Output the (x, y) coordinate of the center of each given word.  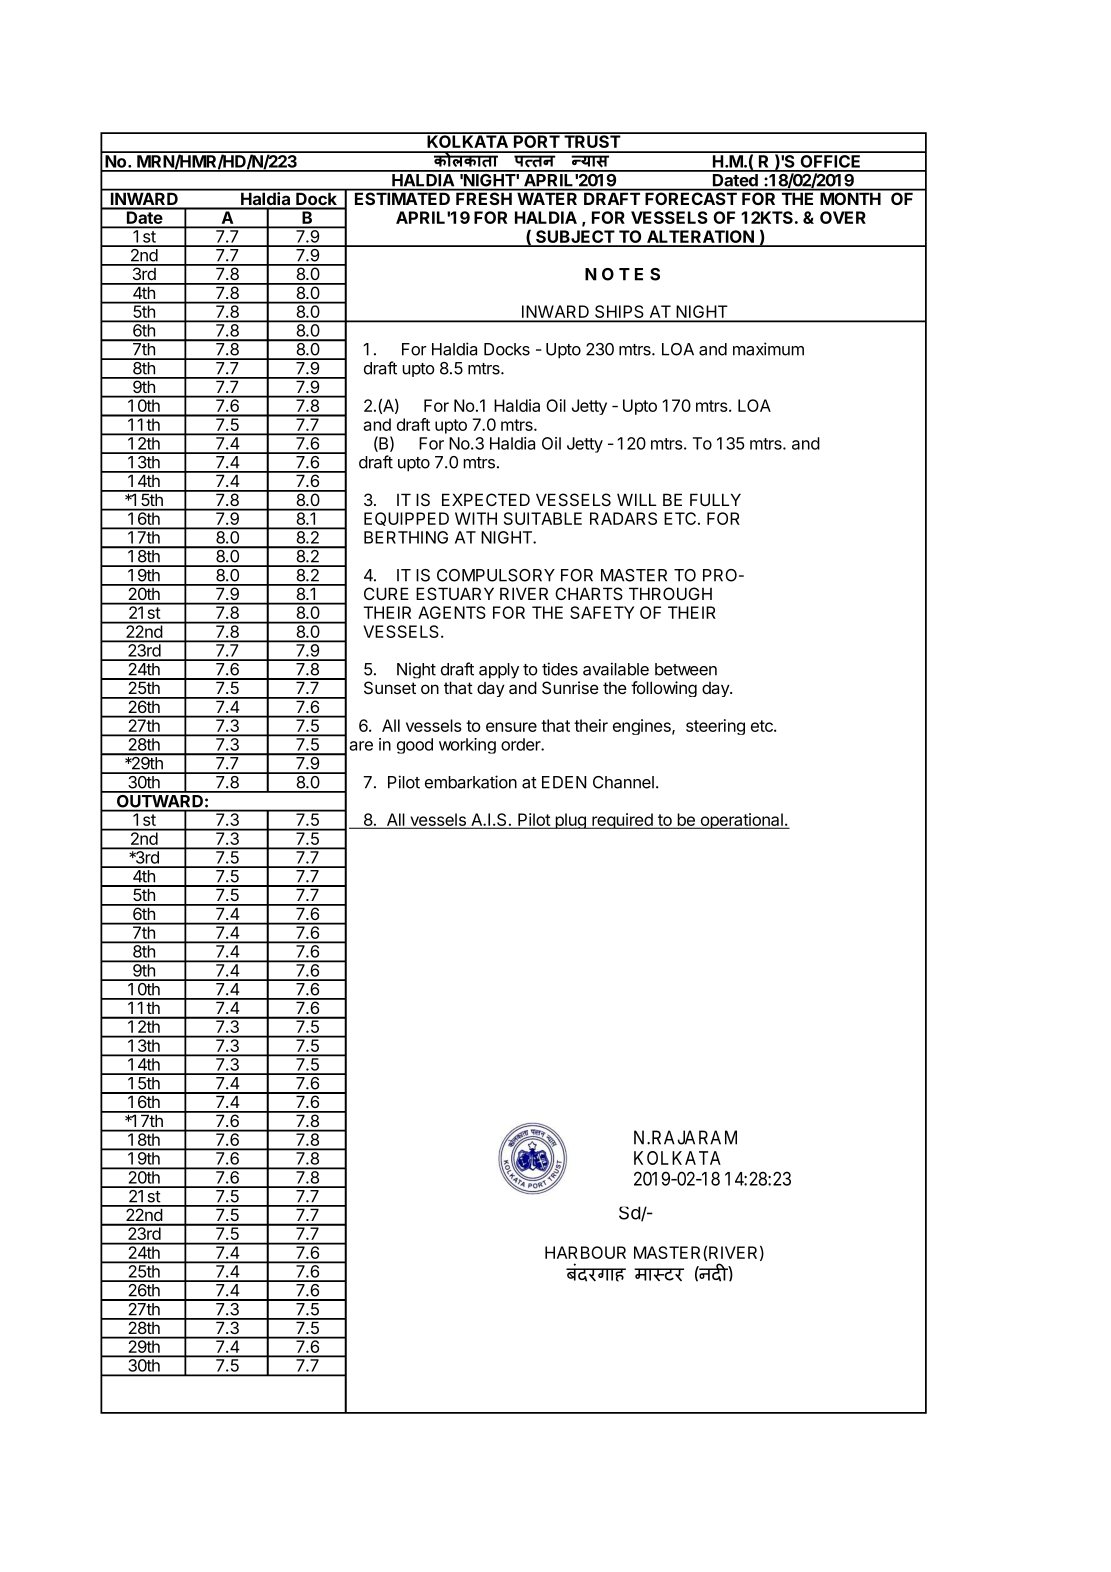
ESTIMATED (403, 197)
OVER (843, 217)
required (622, 821)
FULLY (715, 499)
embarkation (471, 782)
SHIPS (619, 313)
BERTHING (406, 537)
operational (741, 821)
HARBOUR (585, 1252)
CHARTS (589, 593)
